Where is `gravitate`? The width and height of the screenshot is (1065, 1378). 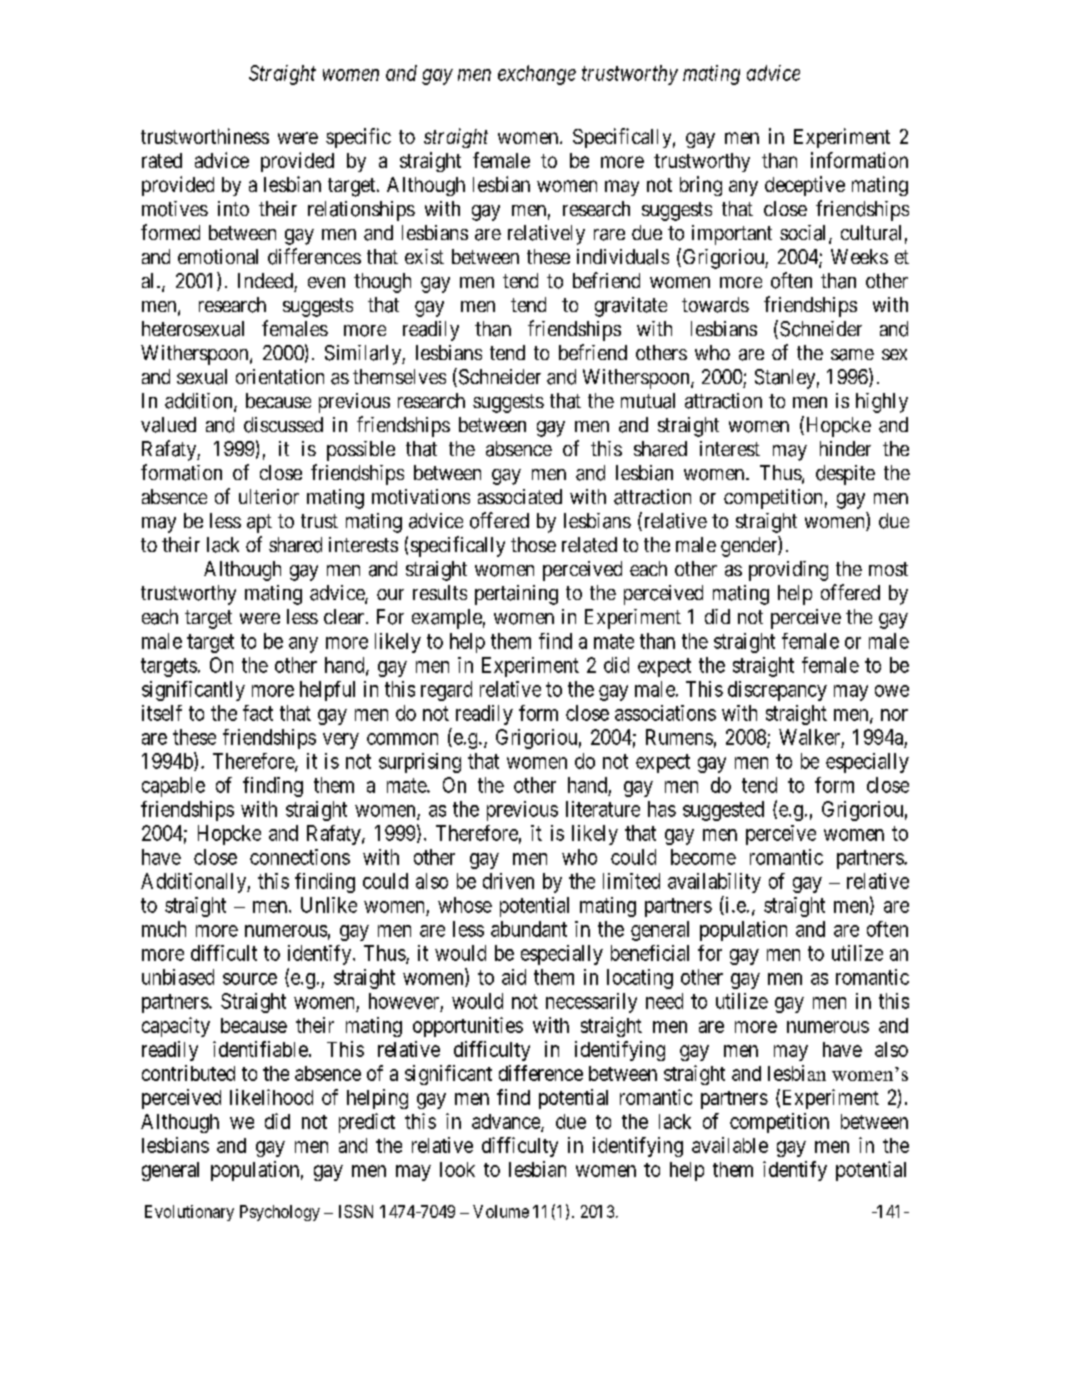 gravitate is located at coordinates (631, 307).
